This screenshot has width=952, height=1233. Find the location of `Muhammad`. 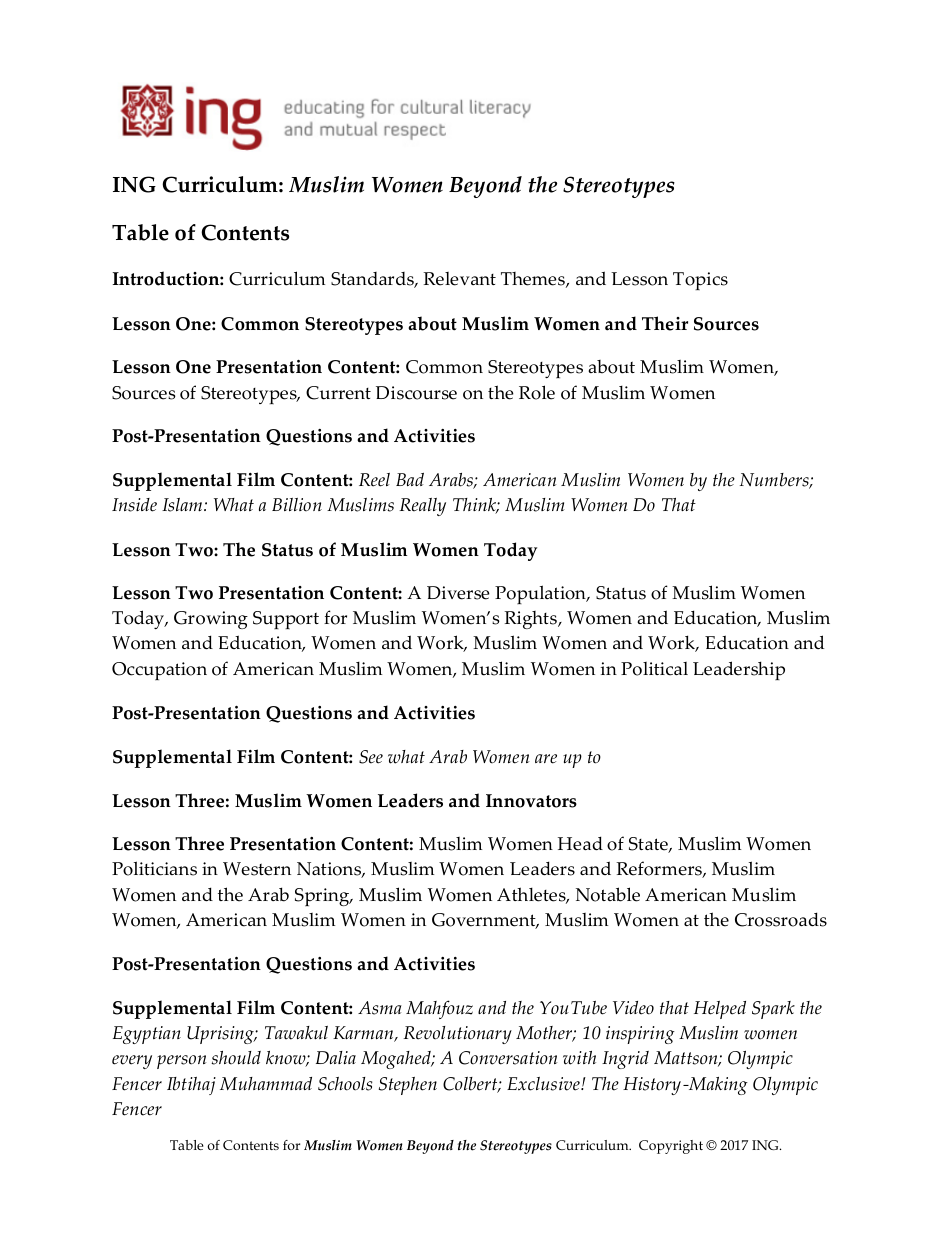

Muhammad is located at coordinates (266, 1084).
